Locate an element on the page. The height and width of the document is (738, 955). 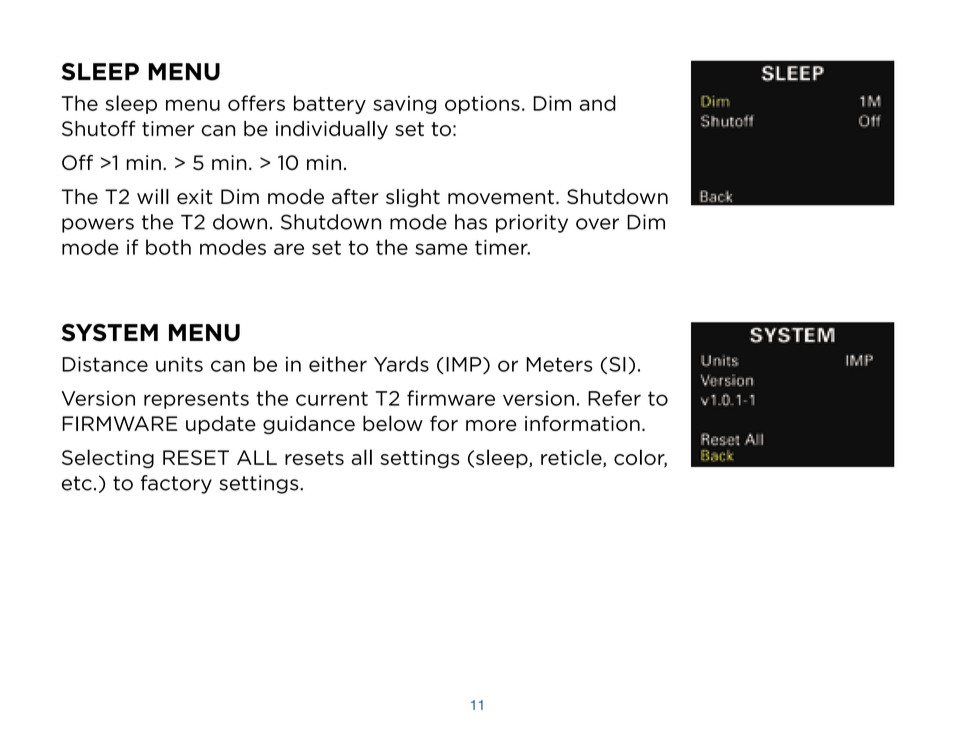
and is located at coordinates (598, 103).
